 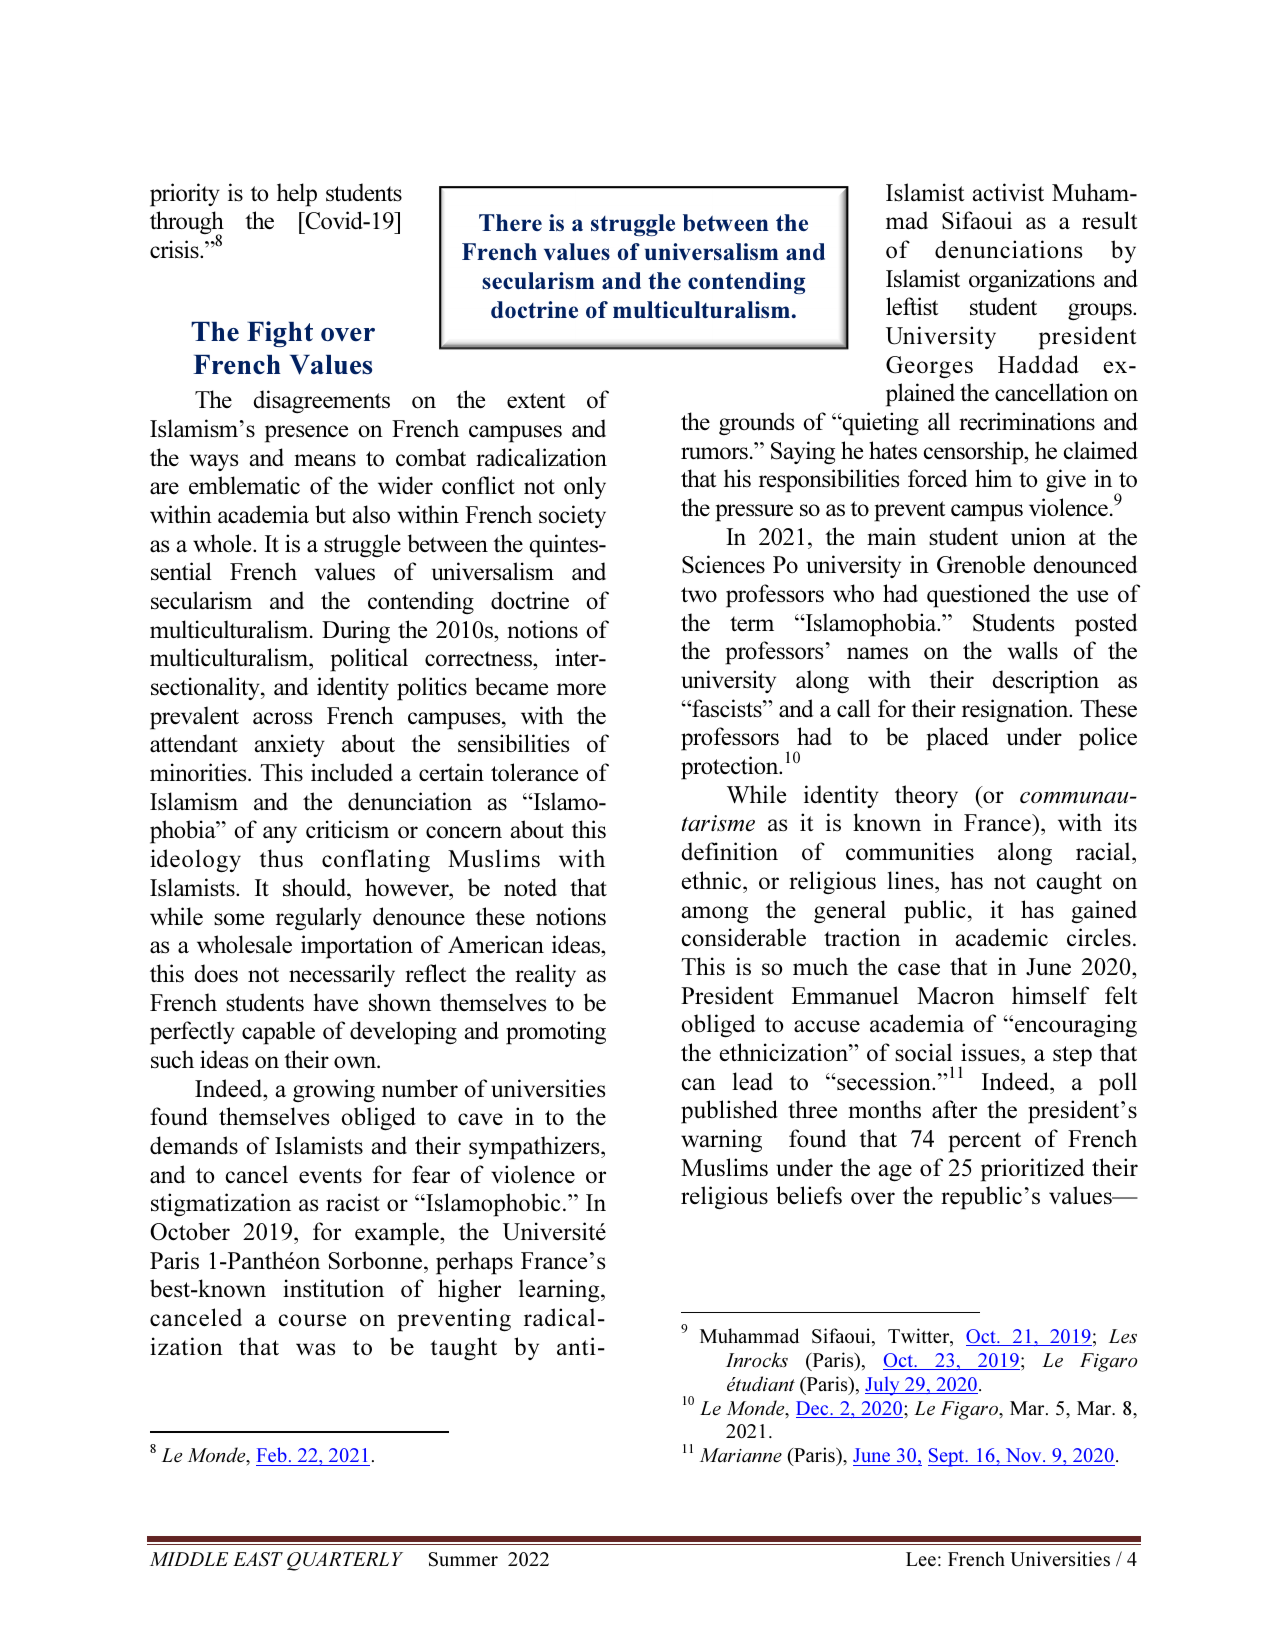 I want to click on Nov, so click(x=1025, y=1455).
